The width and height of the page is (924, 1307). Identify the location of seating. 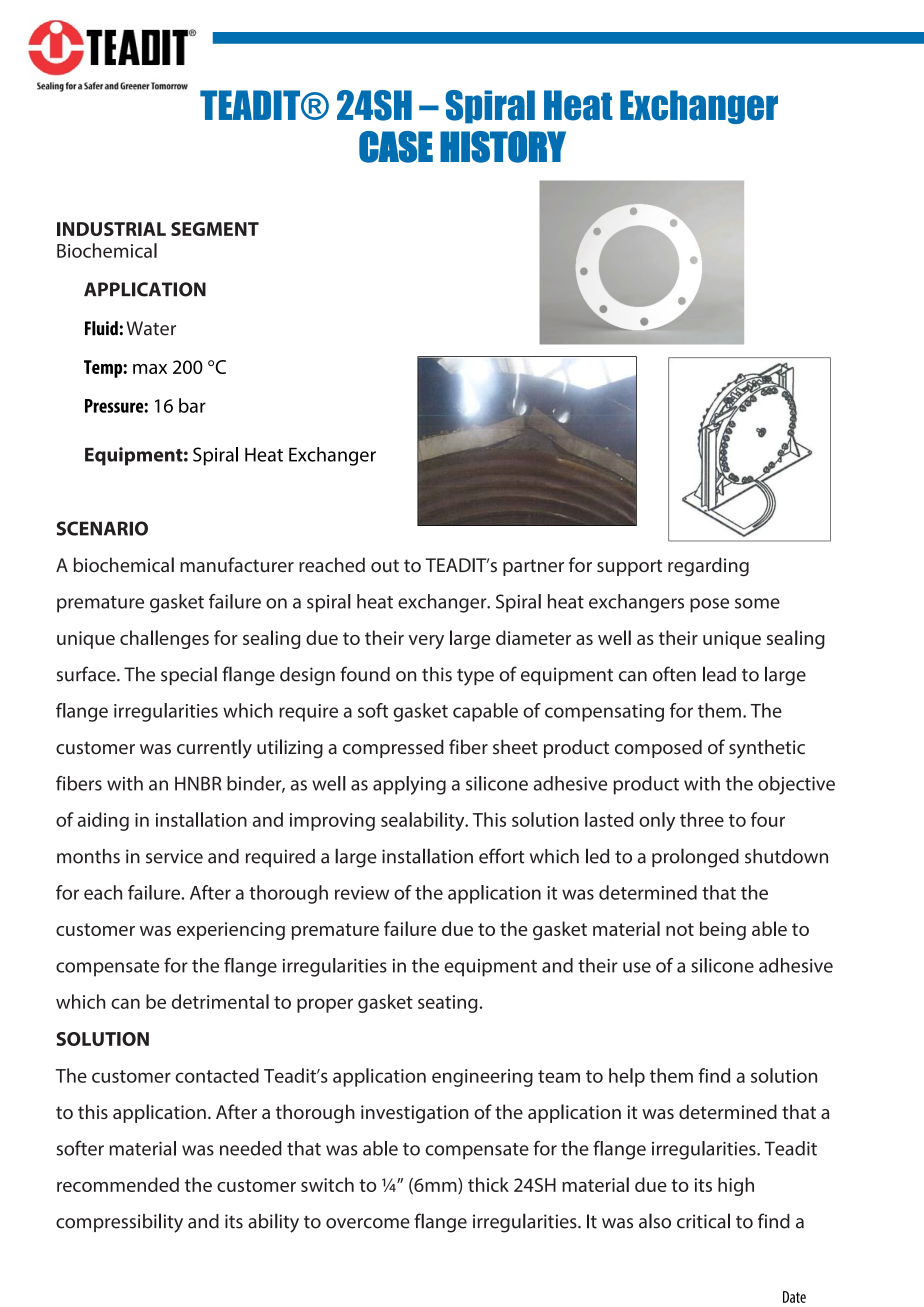
(448, 1004).
